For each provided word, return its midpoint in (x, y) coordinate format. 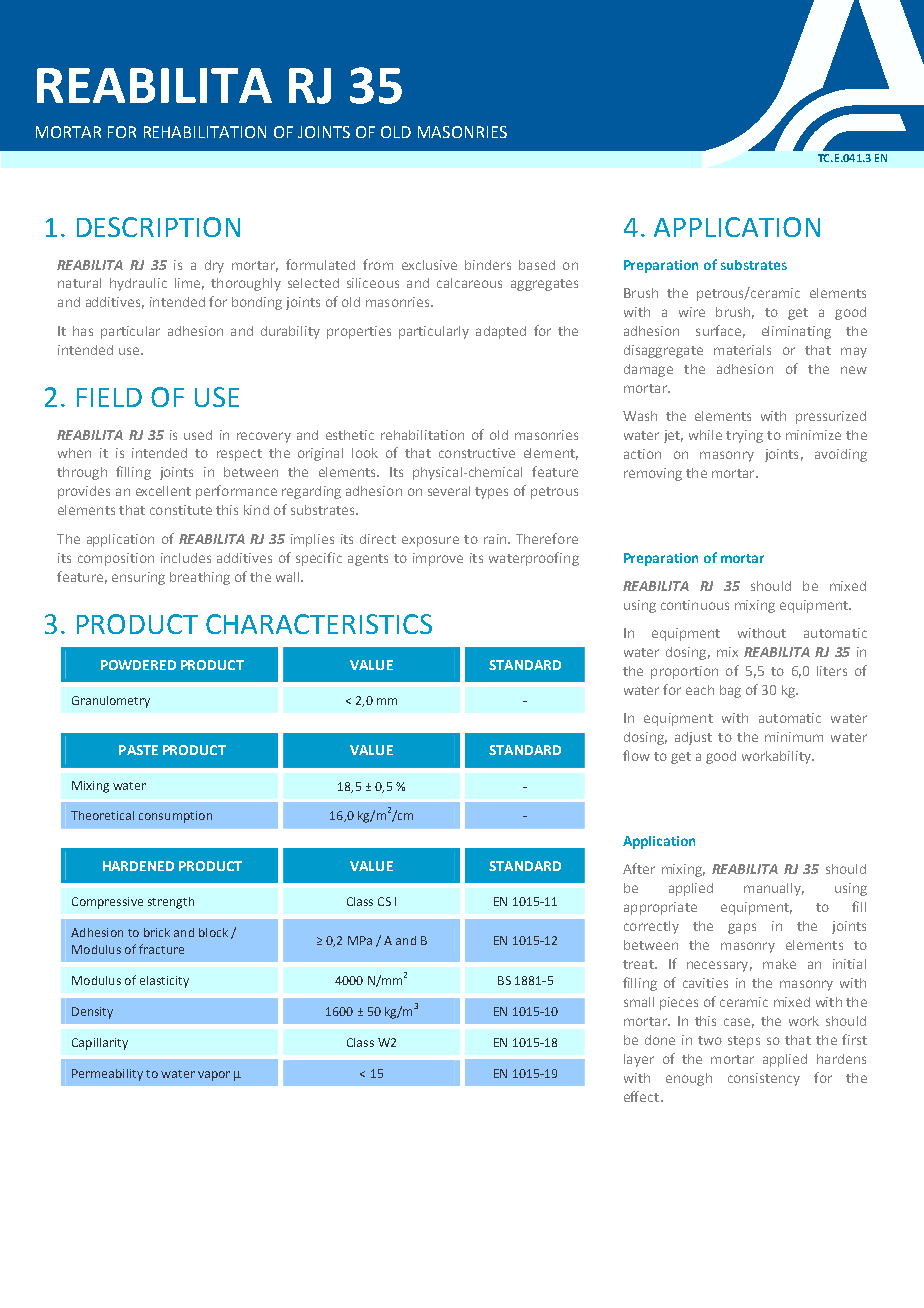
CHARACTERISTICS (319, 624)
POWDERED (138, 665)
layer (639, 1060)
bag (730, 691)
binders (488, 265)
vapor (214, 1076)
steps (744, 1042)
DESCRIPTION (158, 227)
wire (692, 312)
